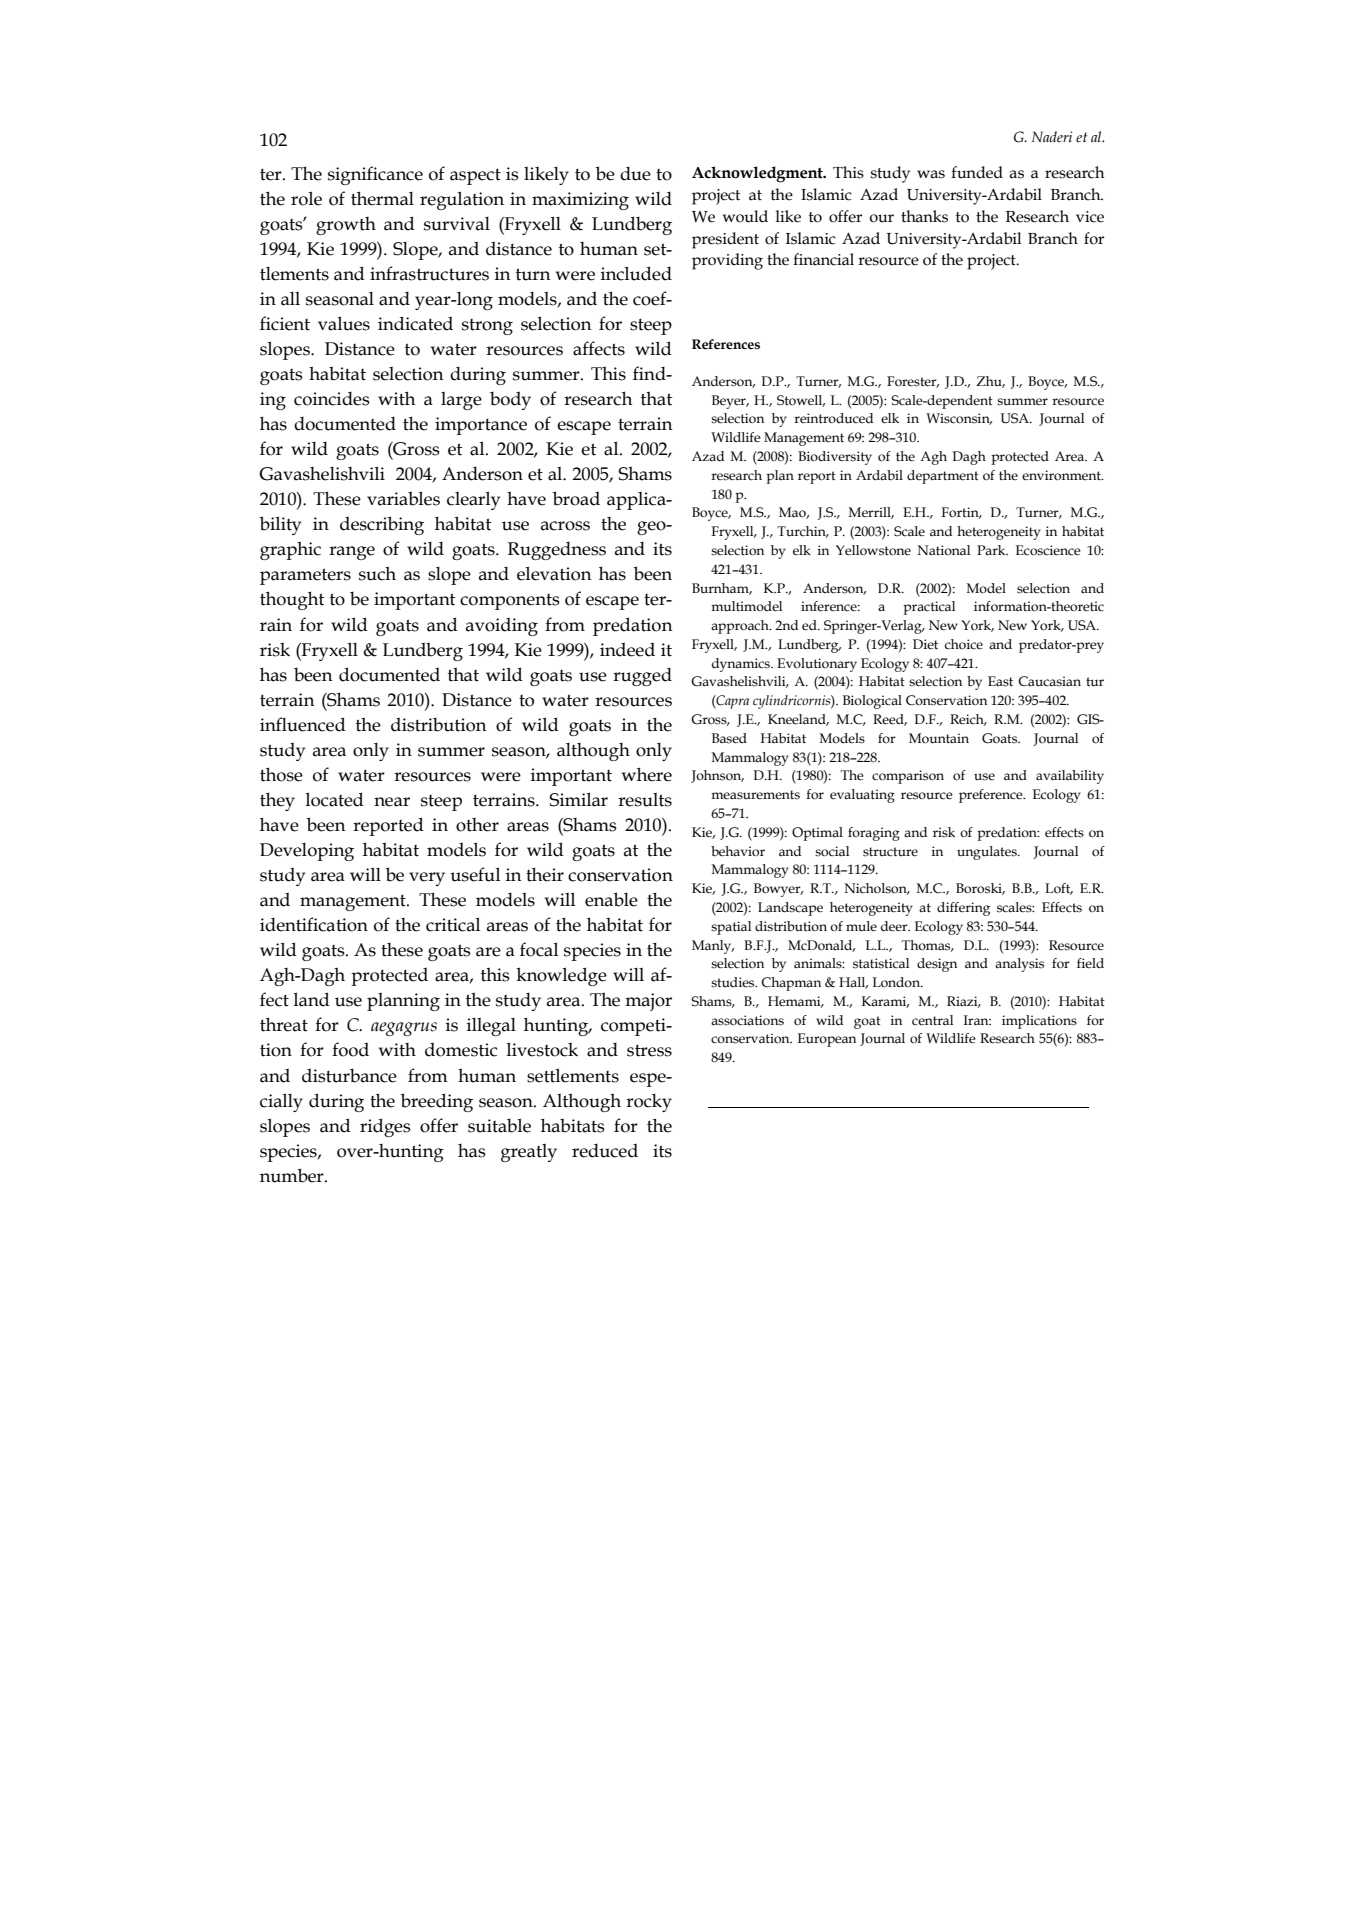  Describe the element at coordinates (385, 1127) in the screenshot. I see `ridges` at that location.
